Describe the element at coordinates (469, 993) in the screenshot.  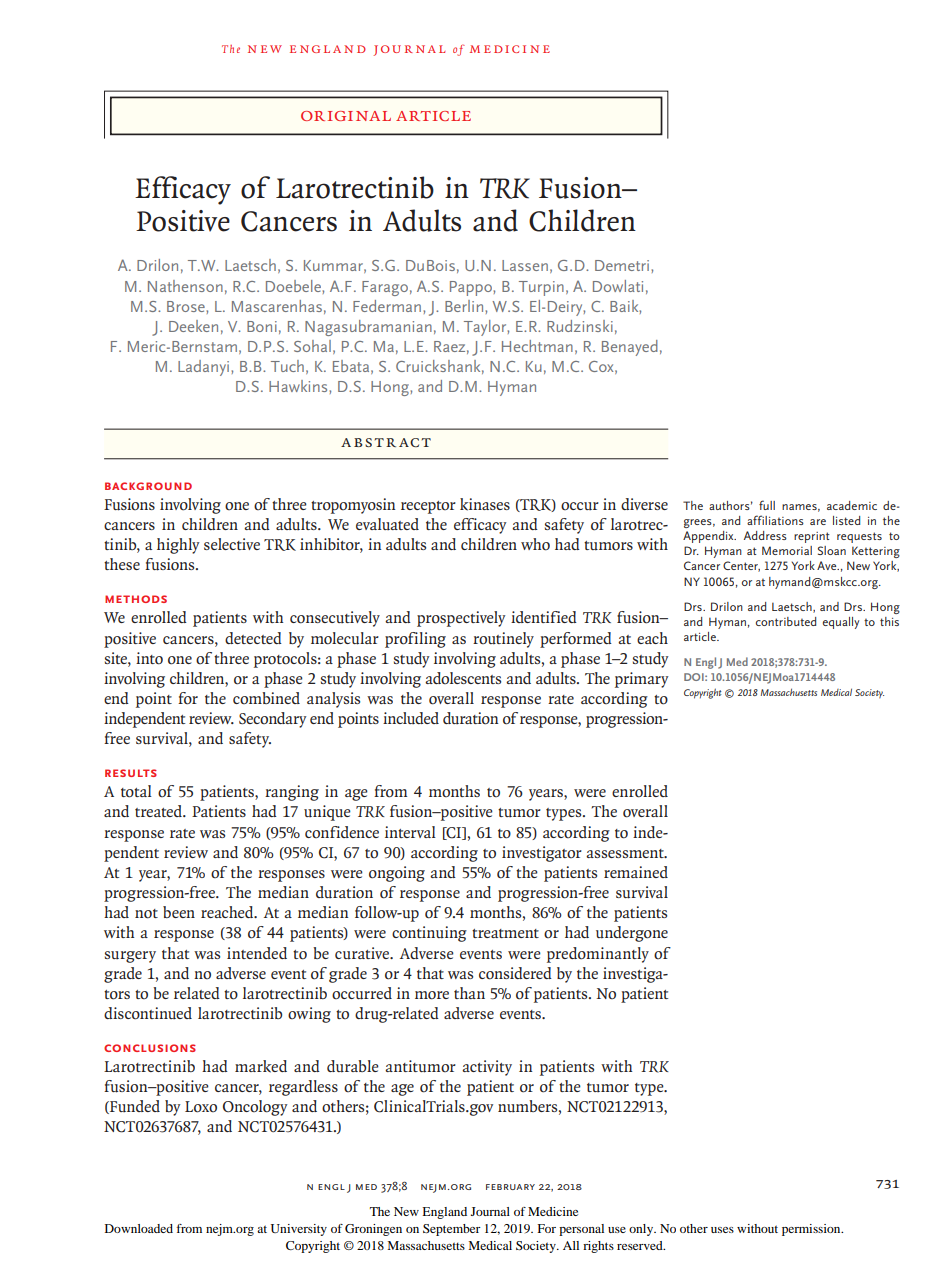
I see `than` at that location.
